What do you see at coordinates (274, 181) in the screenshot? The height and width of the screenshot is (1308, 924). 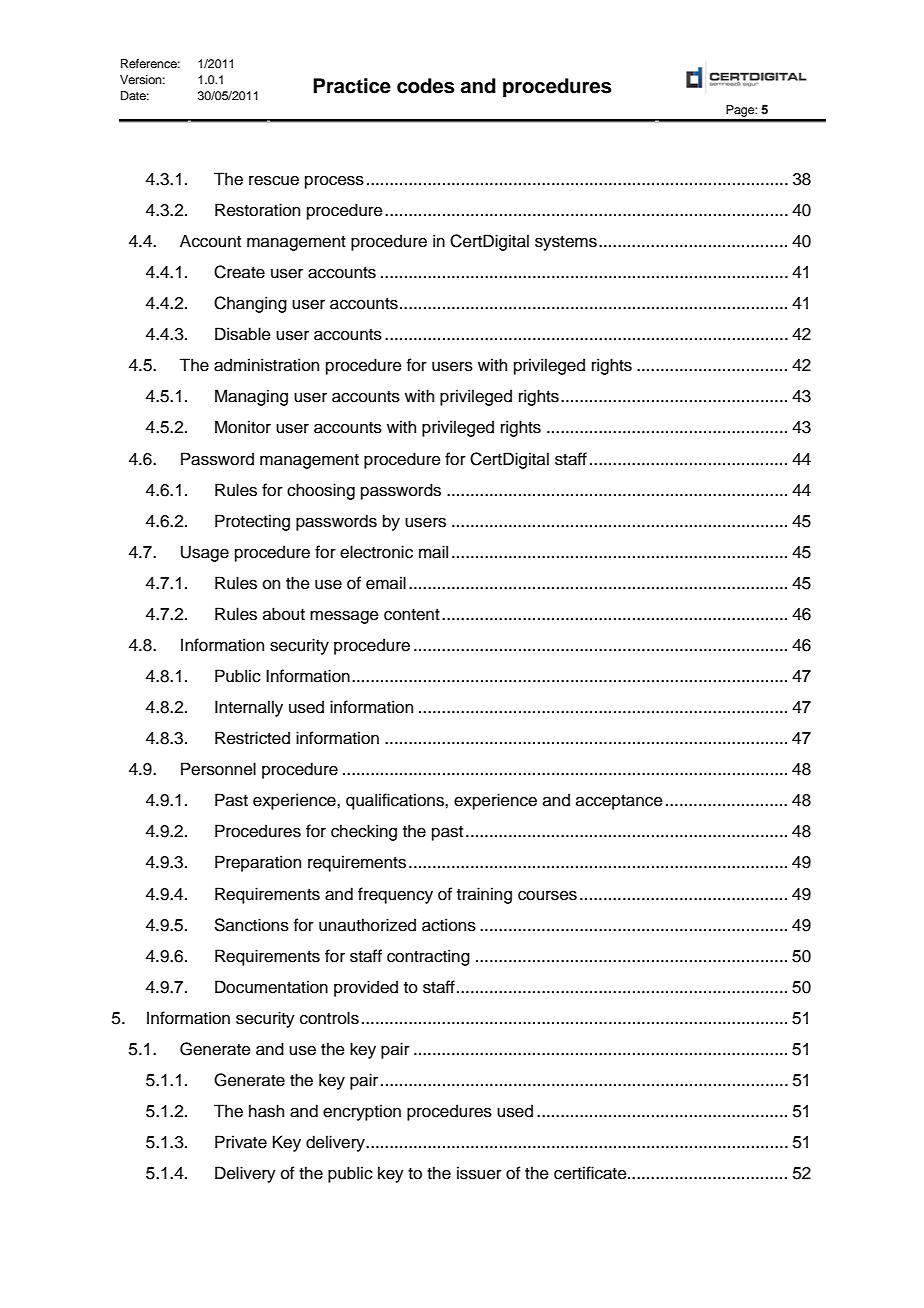 I see `rescue` at bounding box center [274, 181].
